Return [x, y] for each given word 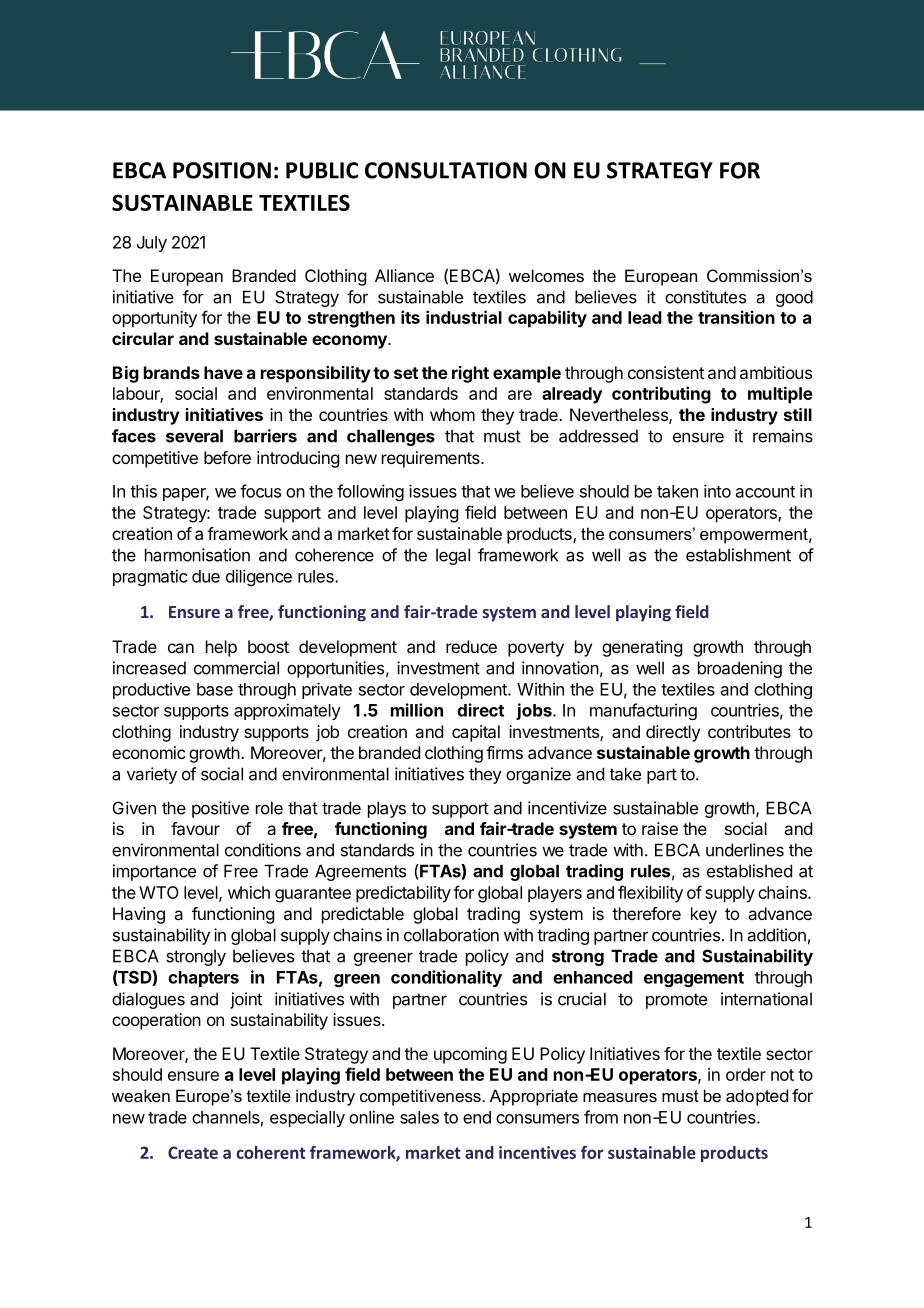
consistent [666, 372]
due [206, 576]
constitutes [705, 297]
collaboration [451, 935]
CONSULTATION [446, 170]
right [470, 374]
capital [476, 733]
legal [453, 556]
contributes [749, 731]
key [704, 915]
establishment [738, 555]
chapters [203, 979]
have [223, 372]
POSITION [222, 170]
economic [148, 752]
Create [193, 1152]
